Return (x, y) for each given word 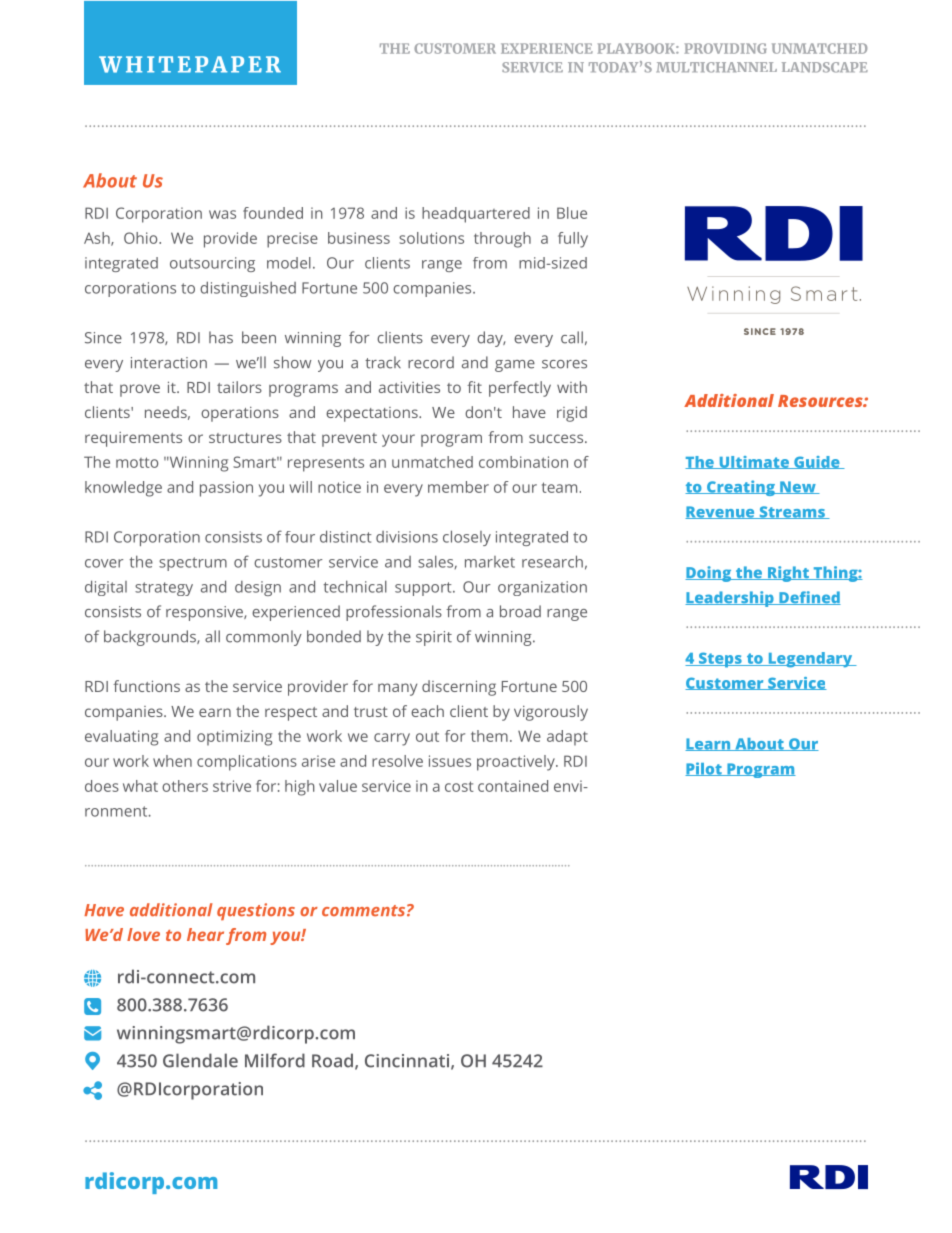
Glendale (200, 1060)
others (185, 786)
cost (459, 786)
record (431, 362)
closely (467, 538)
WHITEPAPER (190, 64)
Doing (709, 574)
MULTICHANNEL (717, 67)
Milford (275, 1060)
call (572, 337)
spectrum (193, 564)
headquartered (476, 215)
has (221, 337)
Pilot (704, 769)
